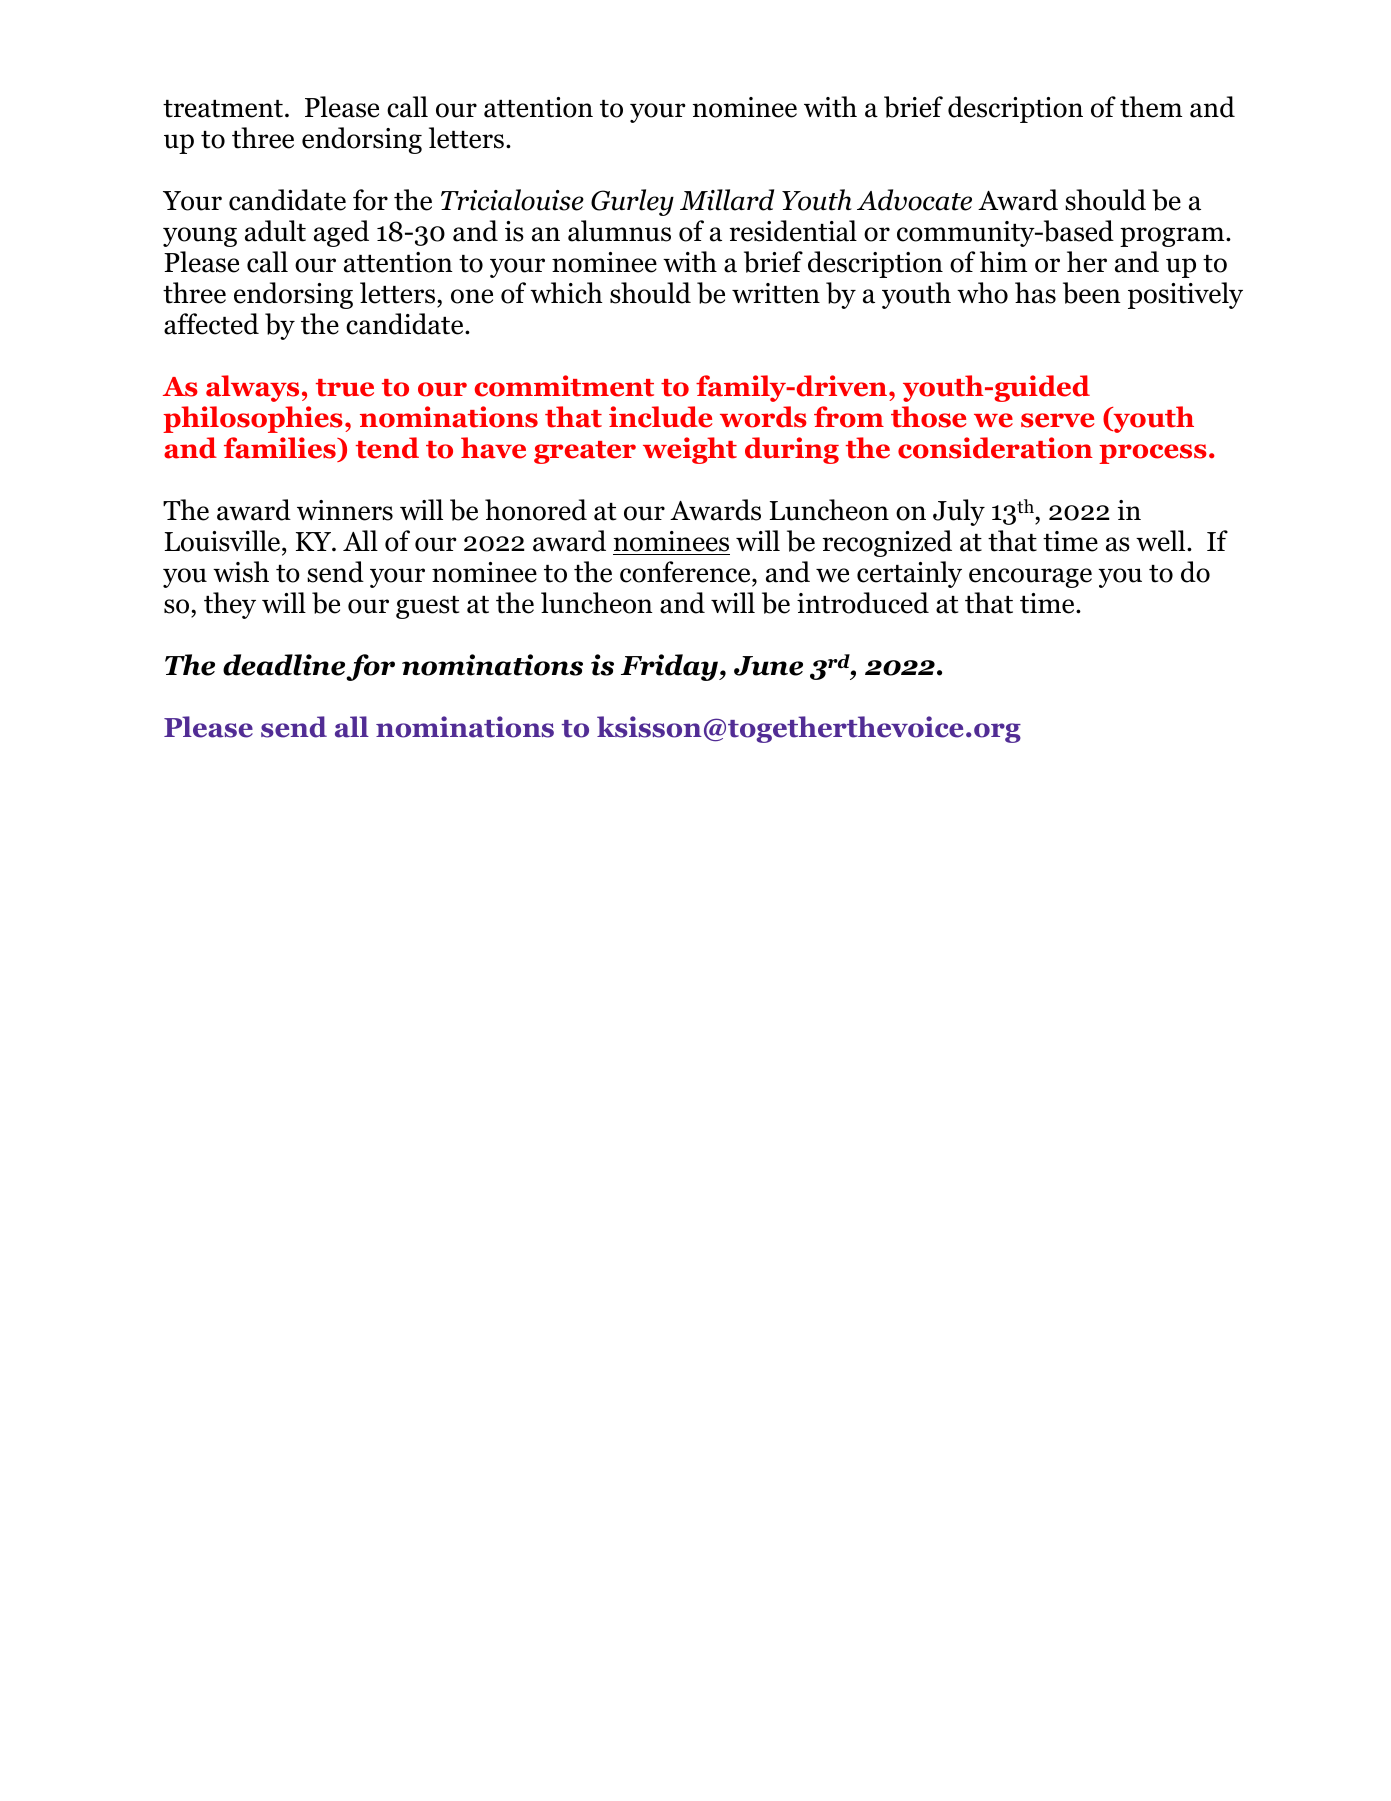 This page has height=1801, width=1391. I want to click on honored, so click(536, 510).
